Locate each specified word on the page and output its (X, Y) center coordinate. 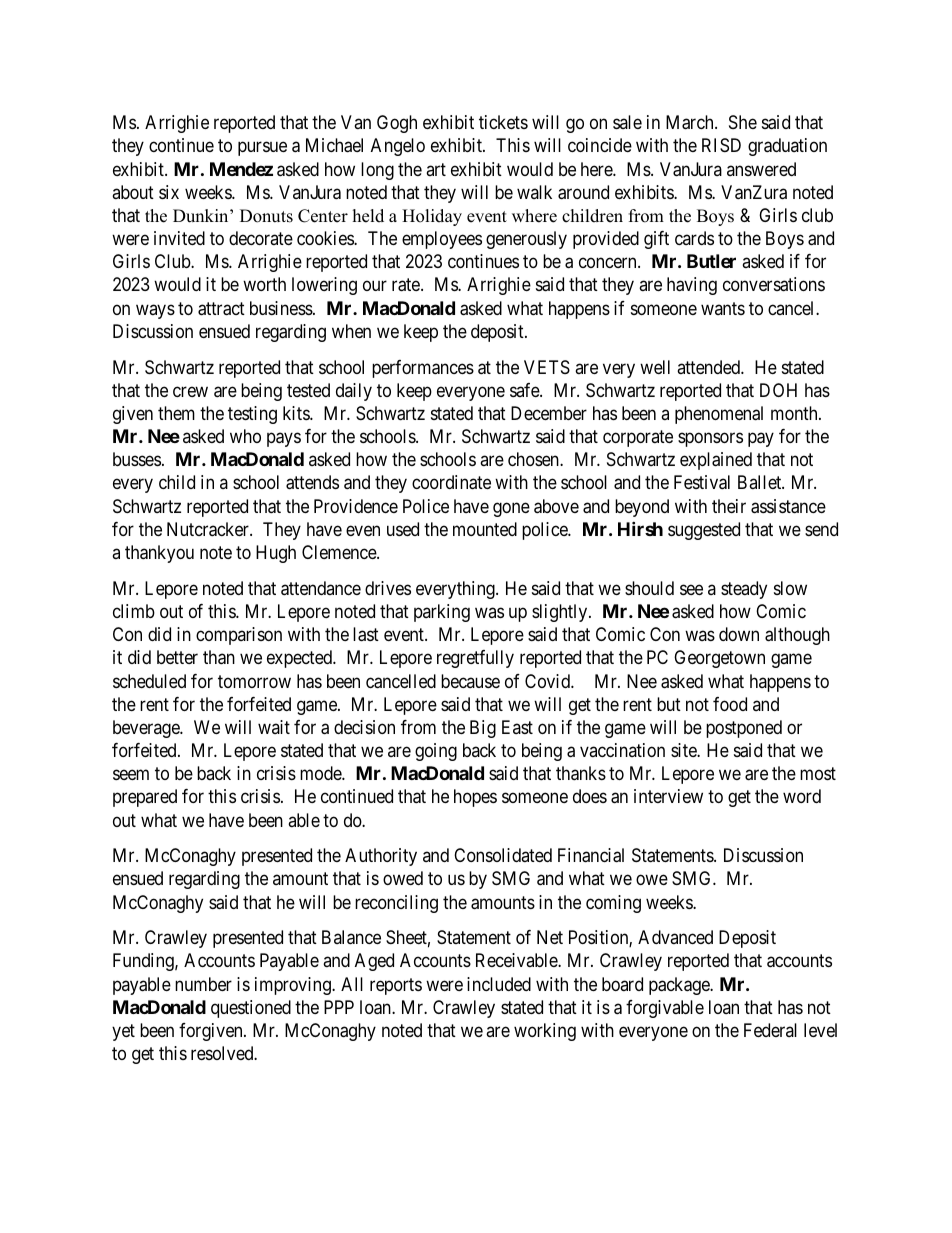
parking (442, 613)
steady (744, 590)
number (203, 984)
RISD (721, 145)
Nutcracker (209, 529)
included (499, 984)
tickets (503, 122)
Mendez (241, 169)
